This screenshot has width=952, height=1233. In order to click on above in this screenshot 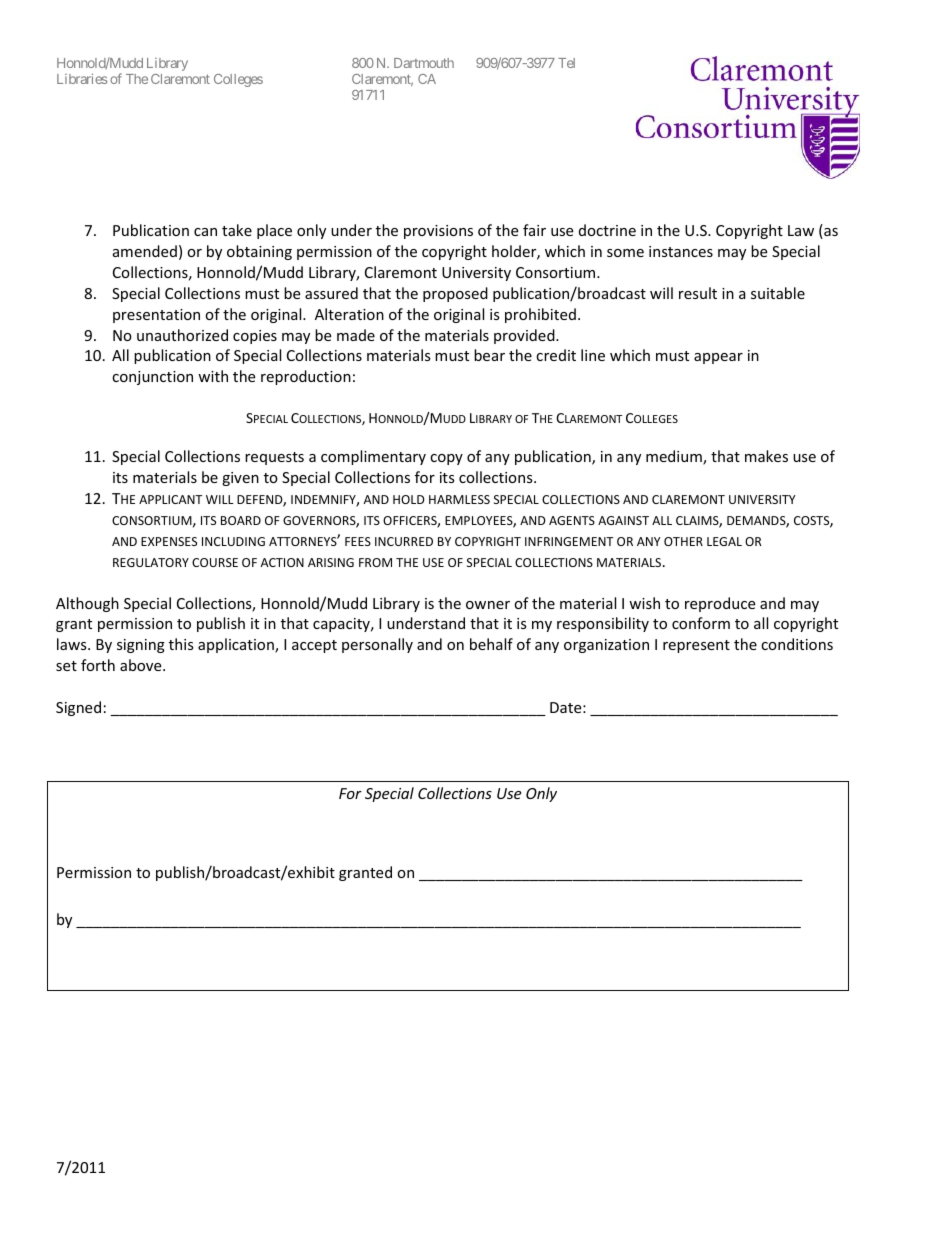, I will do `click(142, 665)`.
